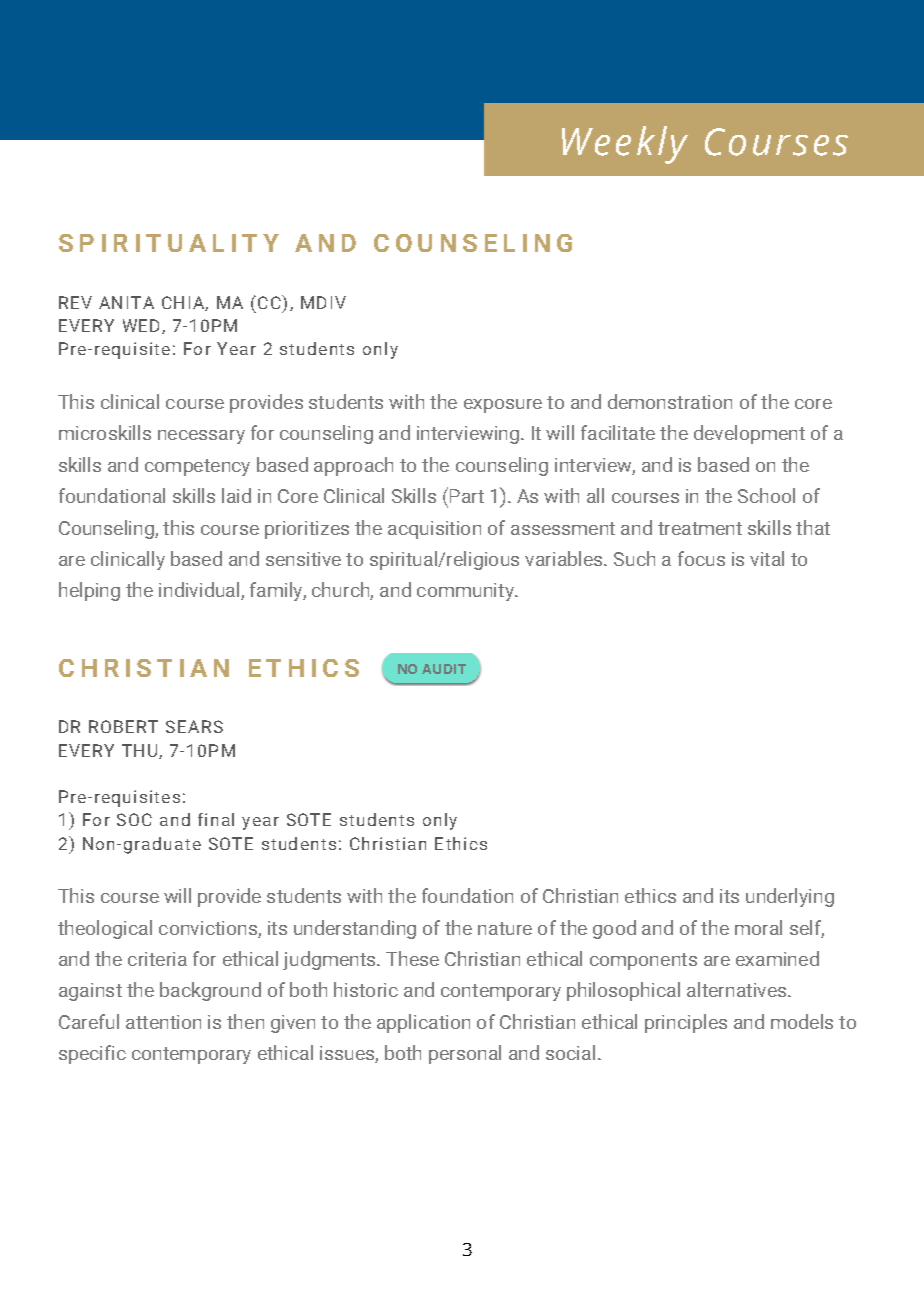 This page has width=924, height=1309. Describe the element at coordinates (200, 591) in the page. I see `individual` at that location.
